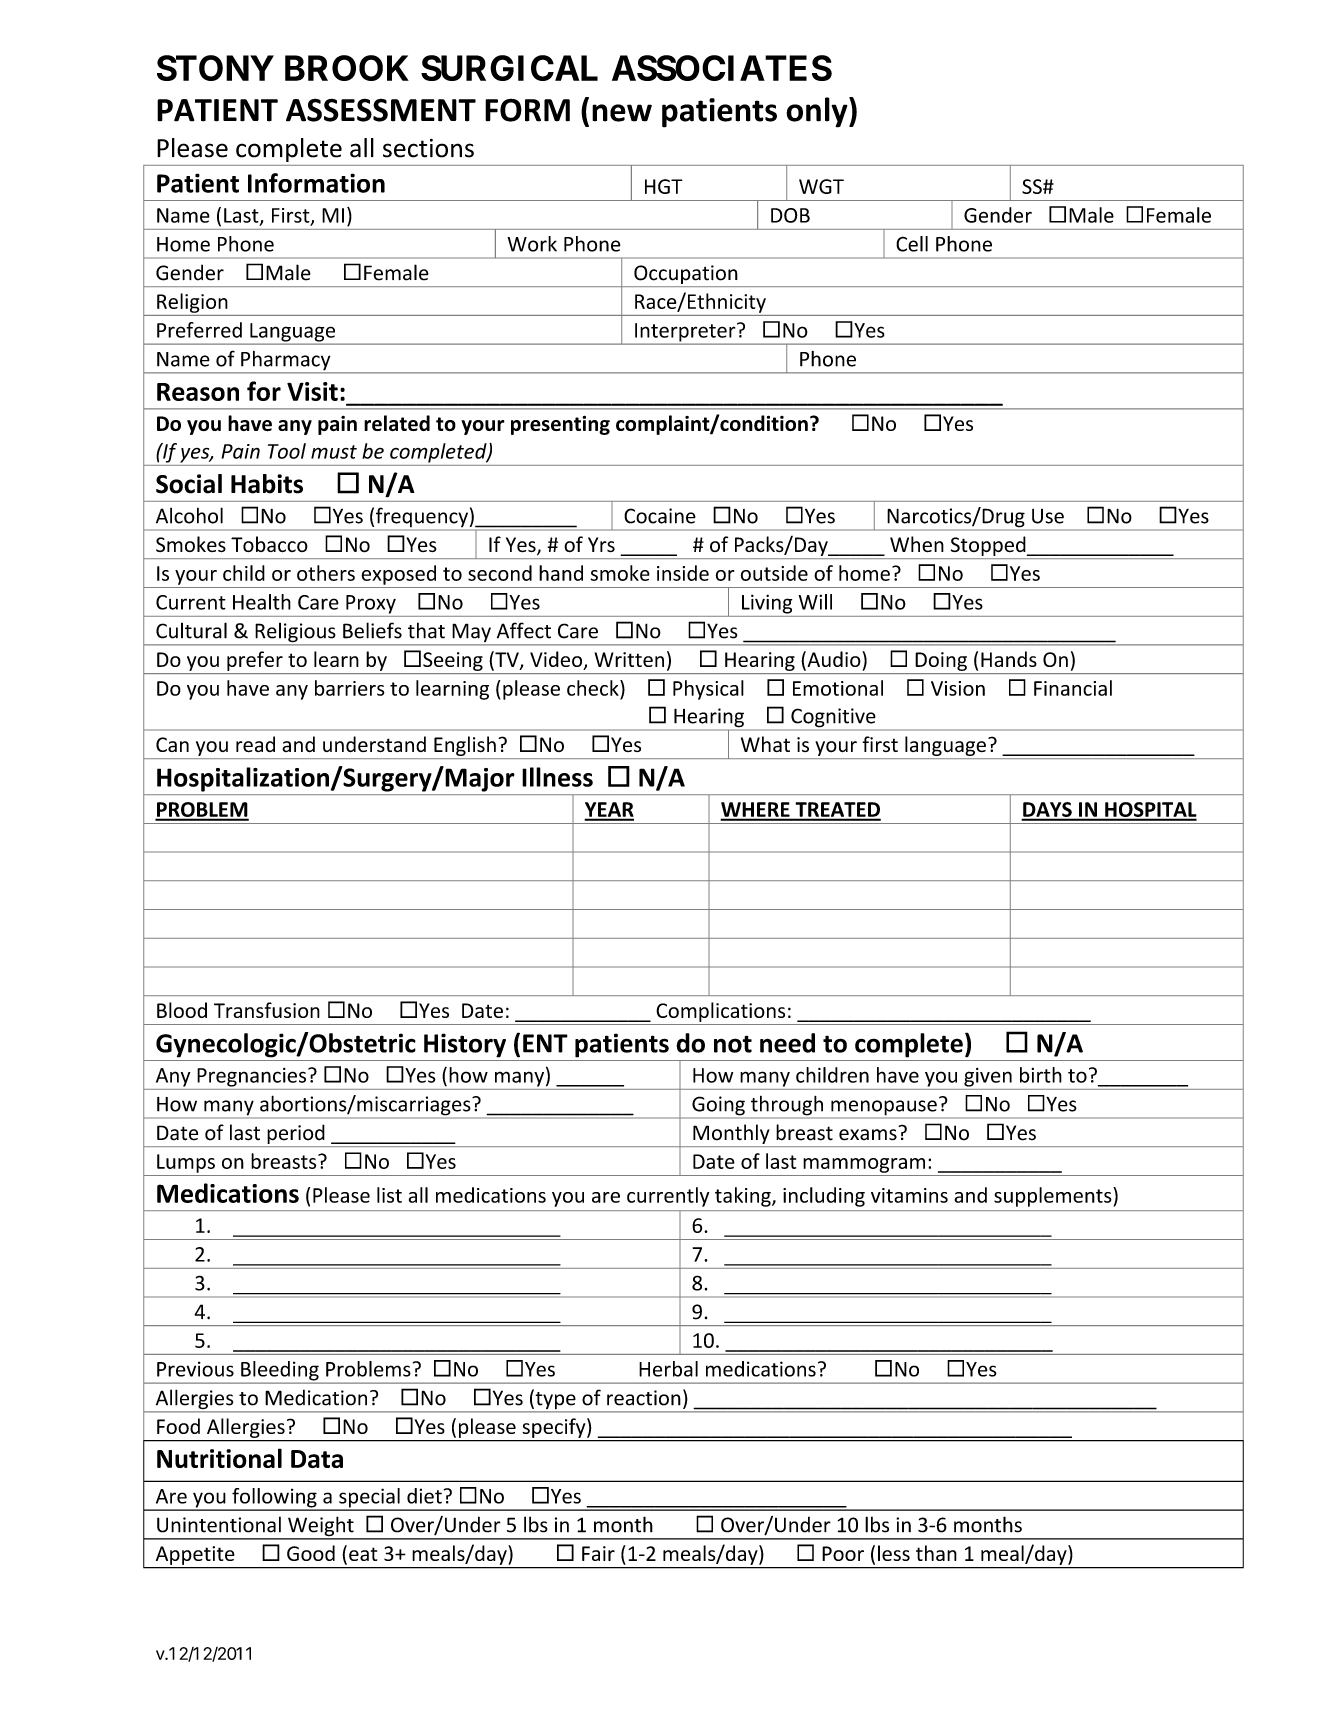 The image size is (1321, 1709). I want to click on following, so click(274, 1499).
